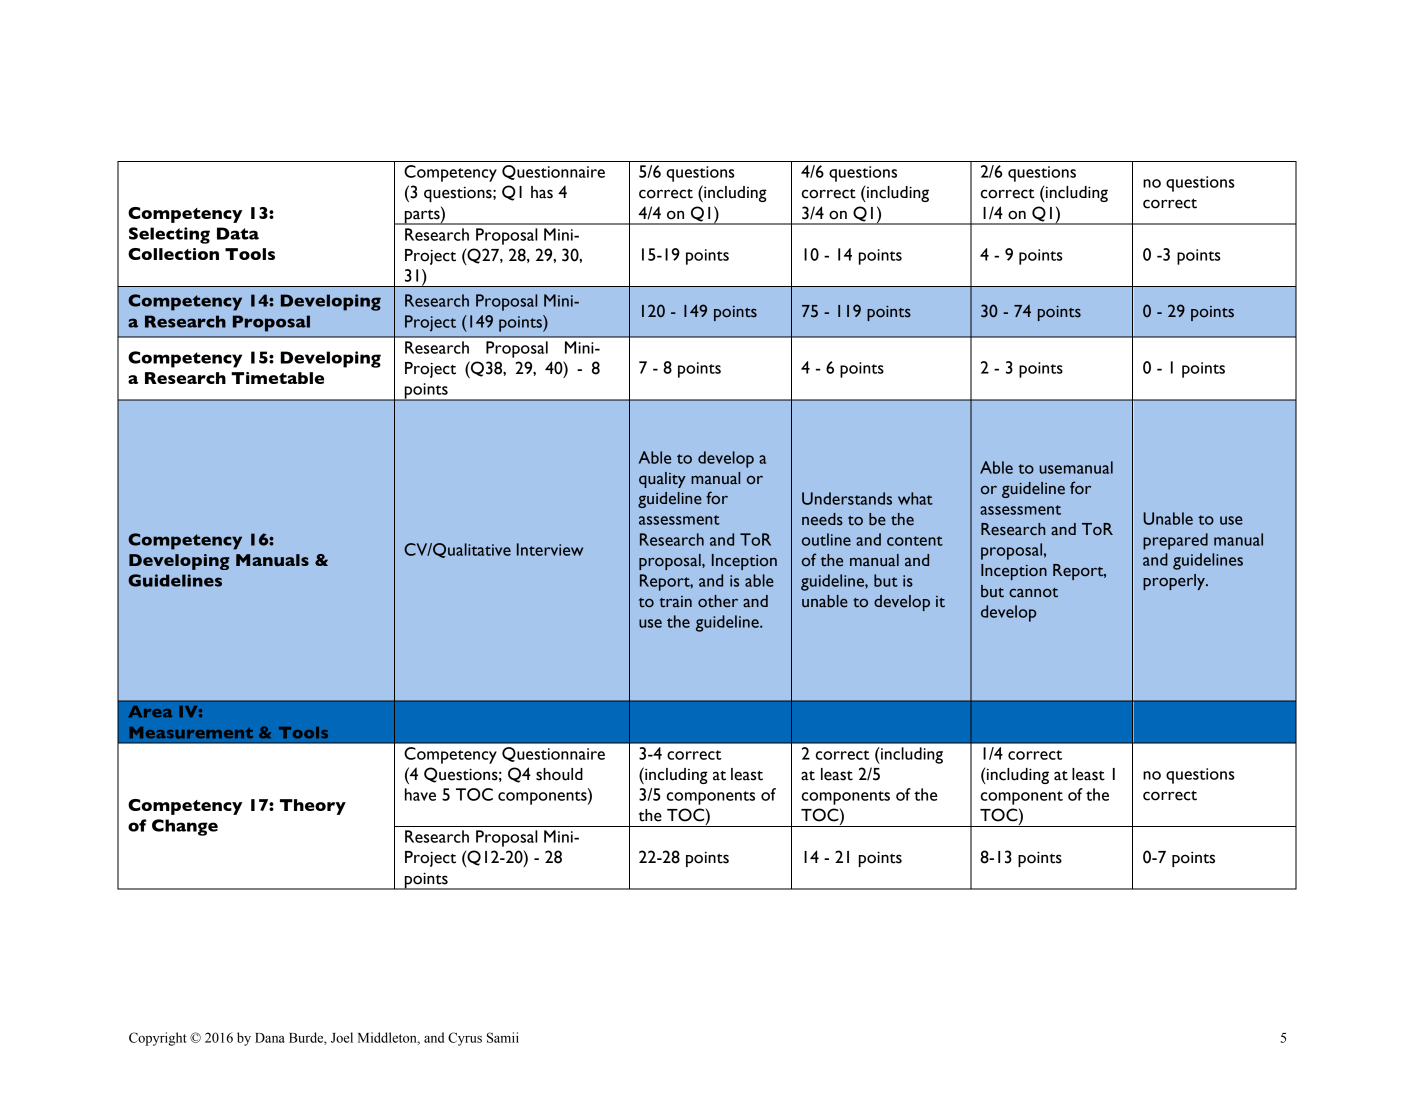 The width and height of the screenshot is (1416, 1094). Describe the element at coordinates (465, 1039) in the screenshot. I see `Cyrus` at that location.
